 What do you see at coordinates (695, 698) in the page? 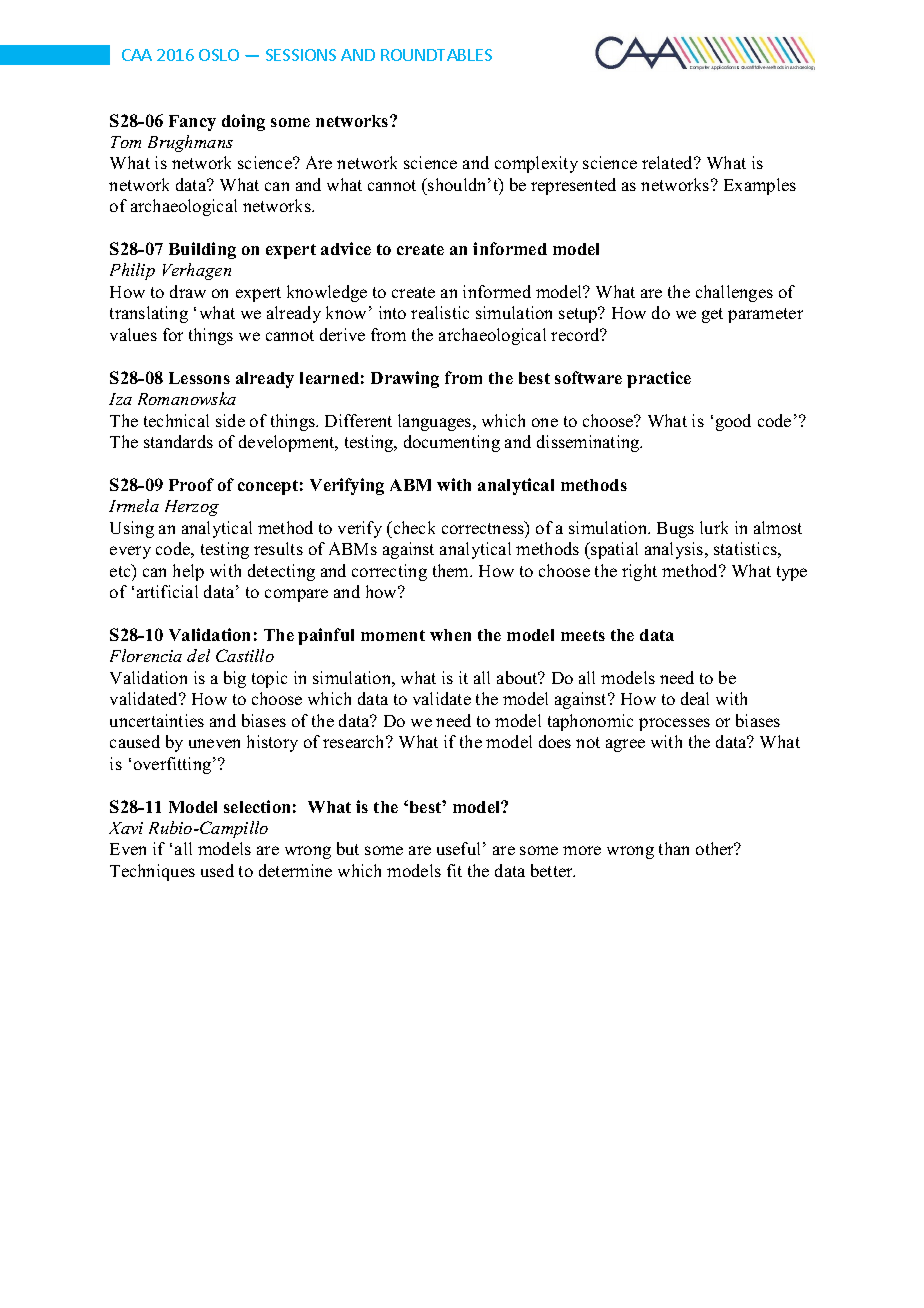
I see `deal` at bounding box center [695, 698].
